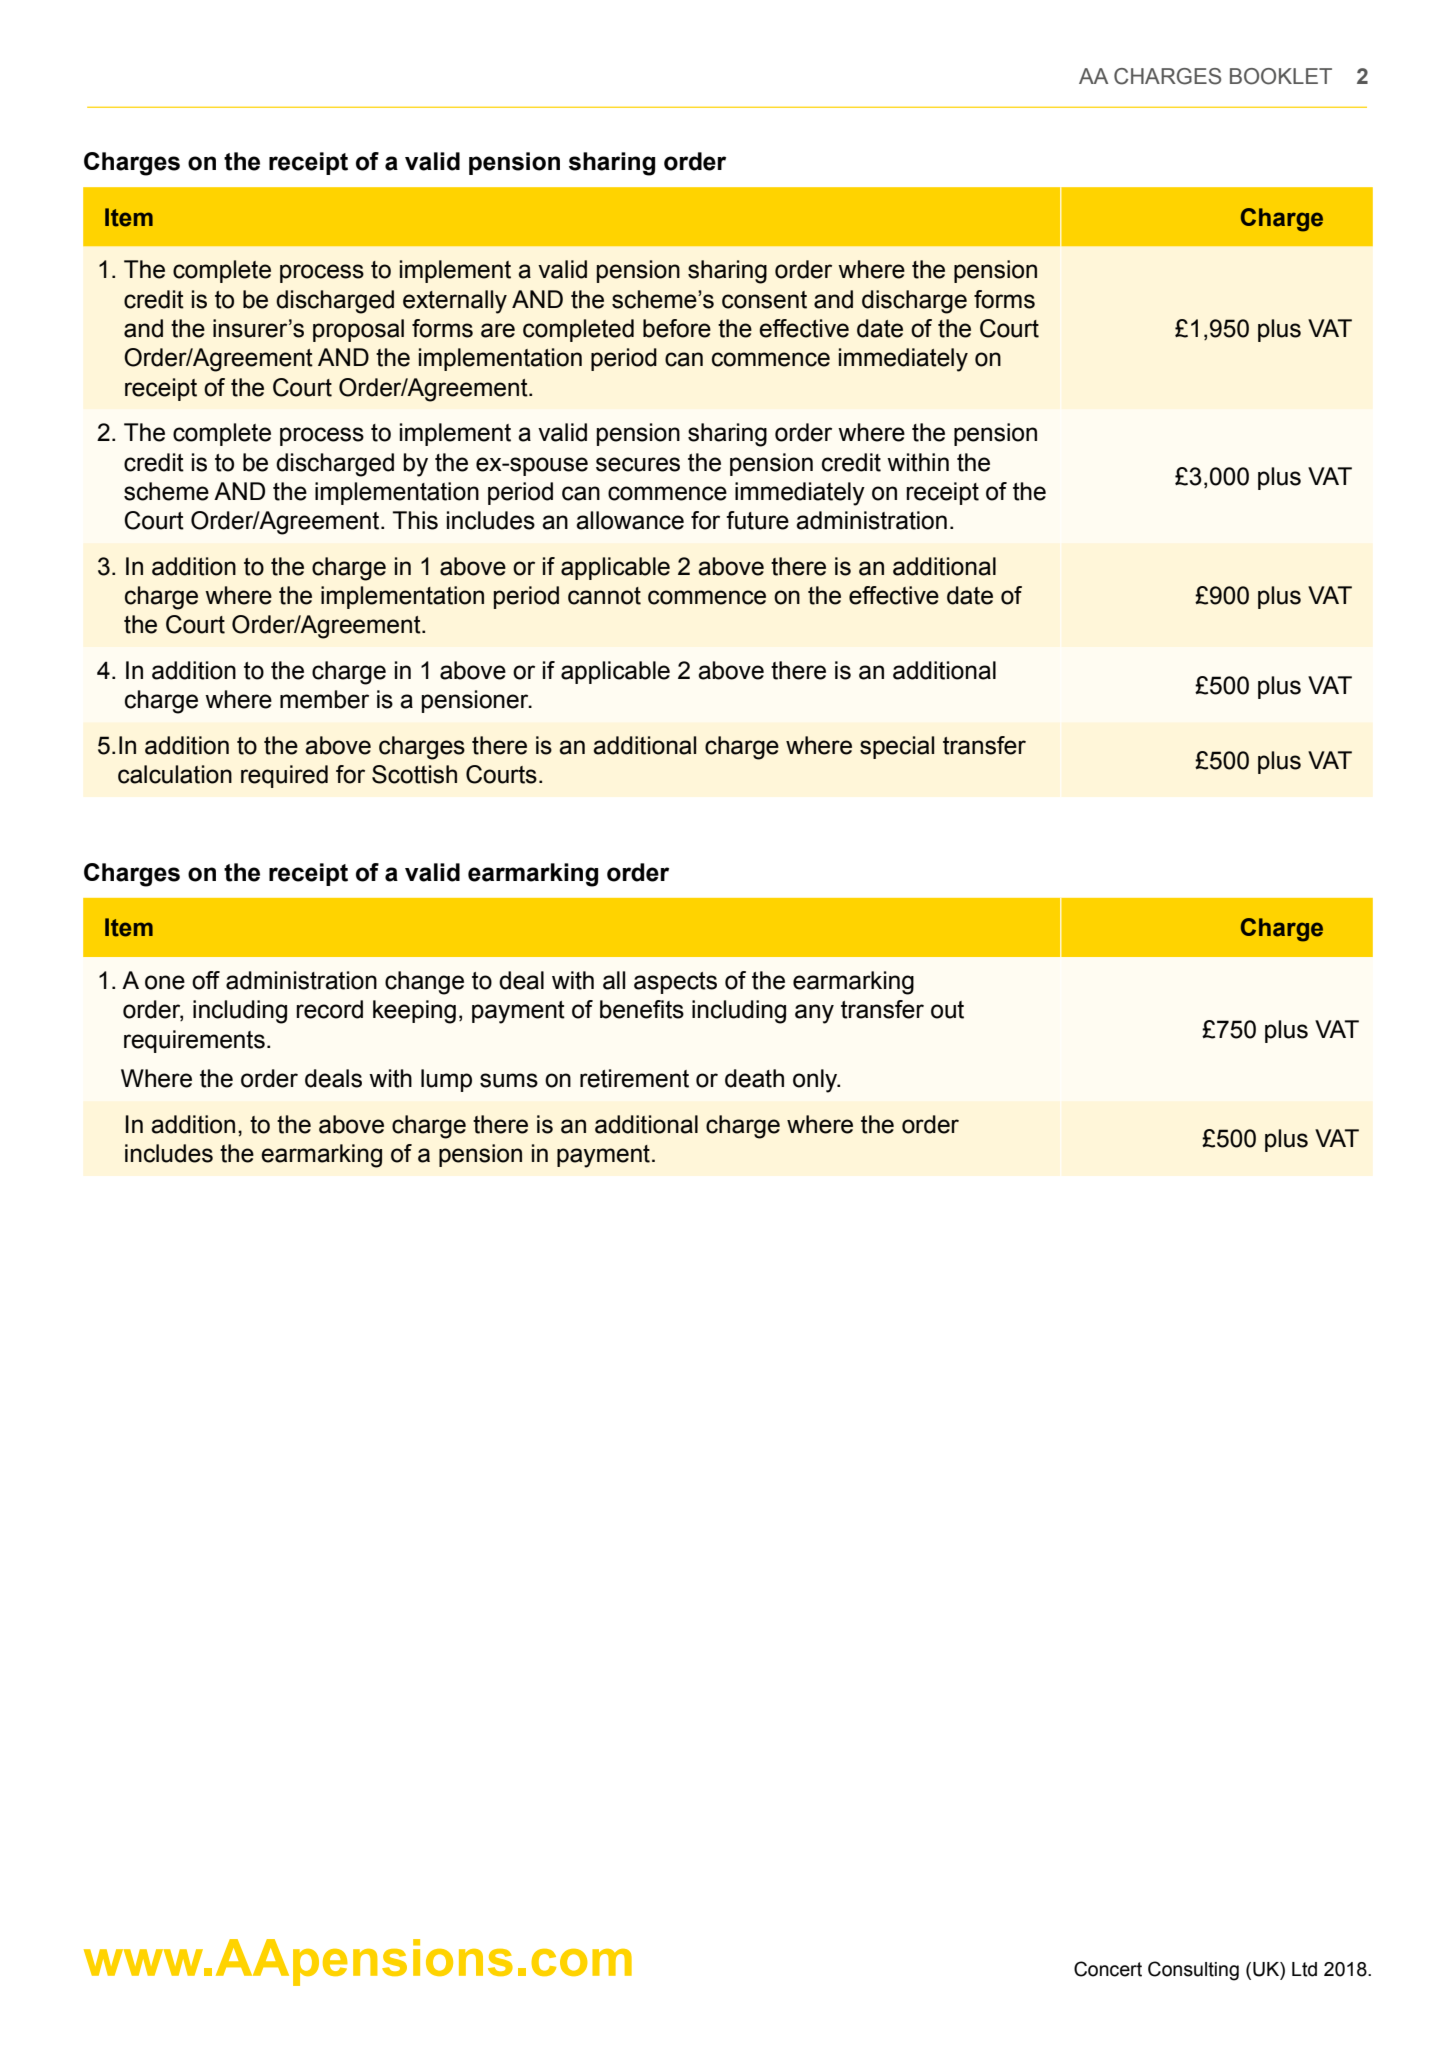 The height and width of the page is (2059, 1456). What do you see at coordinates (816, 1081) in the page?
I see `only` at bounding box center [816, 1081].
